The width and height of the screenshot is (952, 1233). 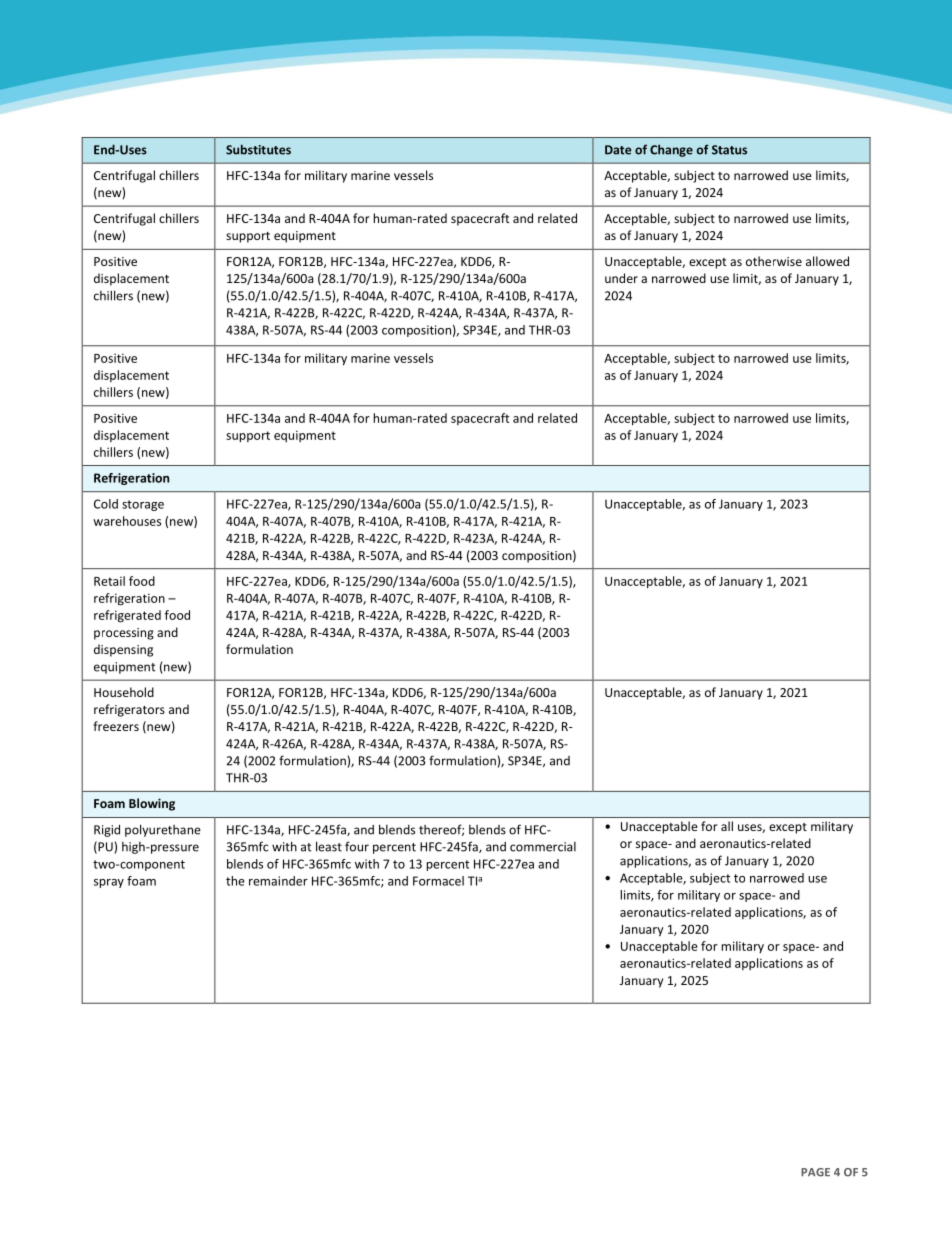 I want to click on commercial, so click(x=543, y=847).
